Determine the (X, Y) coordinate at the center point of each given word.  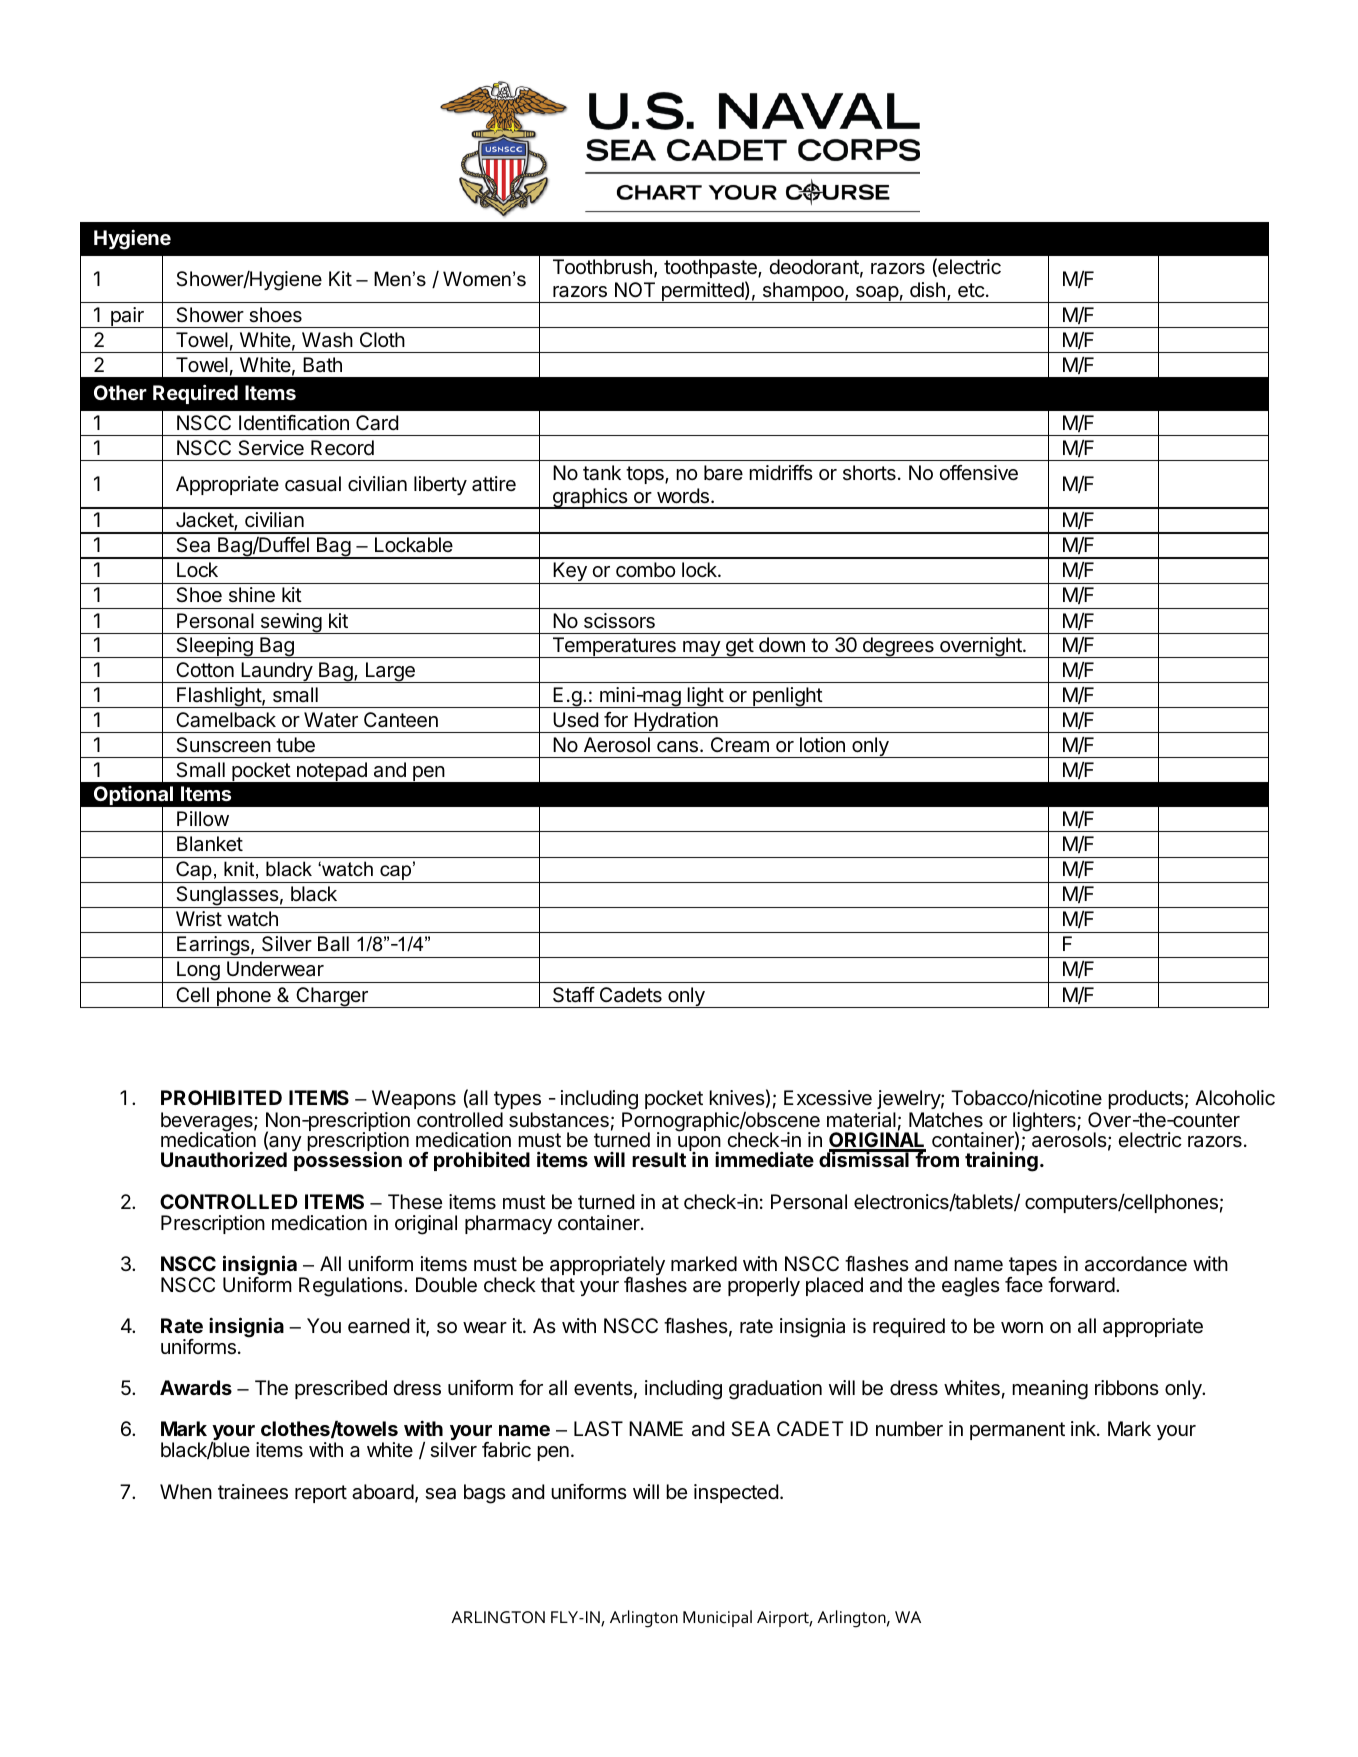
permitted (702, 292)
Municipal (717, 1618)
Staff (574, 995)
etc (971, 290)
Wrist (199, 919)
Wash (327, 340)
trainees (253, 1492)
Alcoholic (1235, 1098)
